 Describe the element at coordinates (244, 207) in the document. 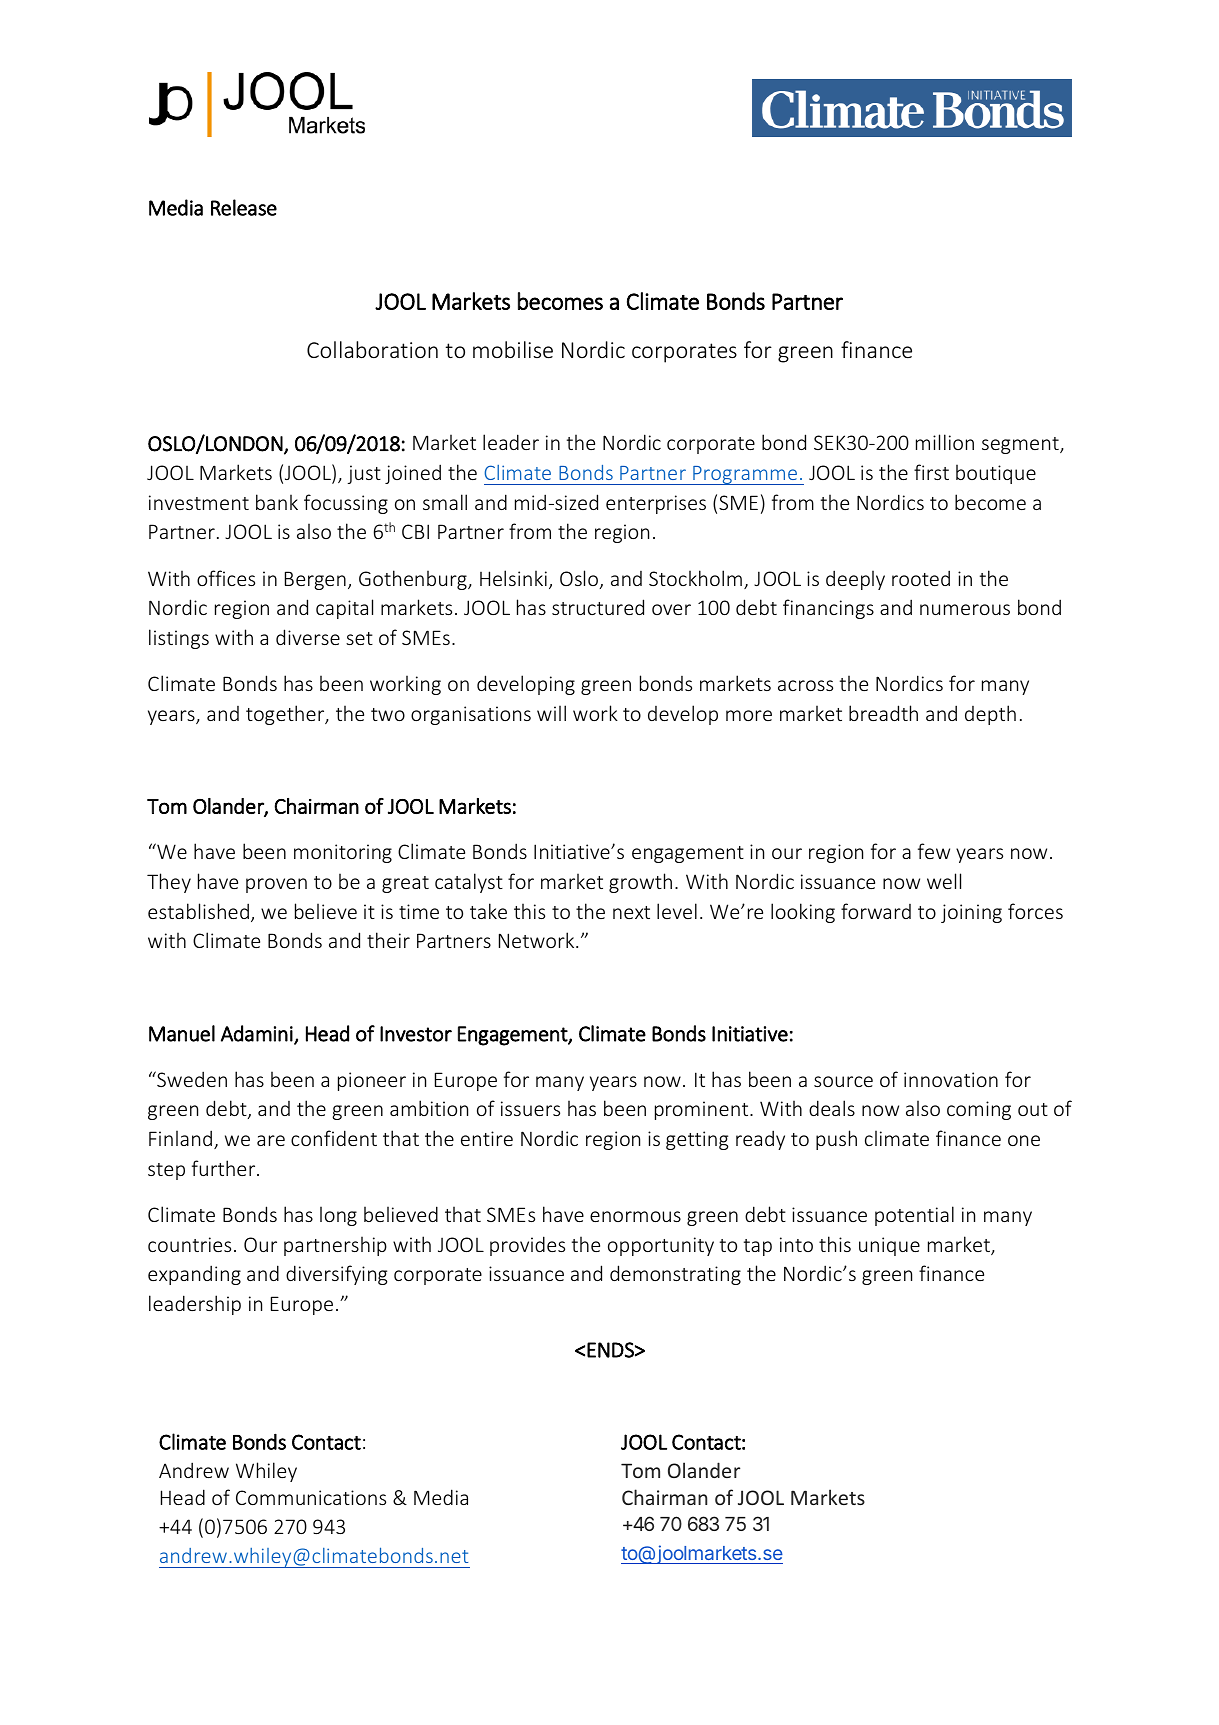

I see `Release` at that location.
